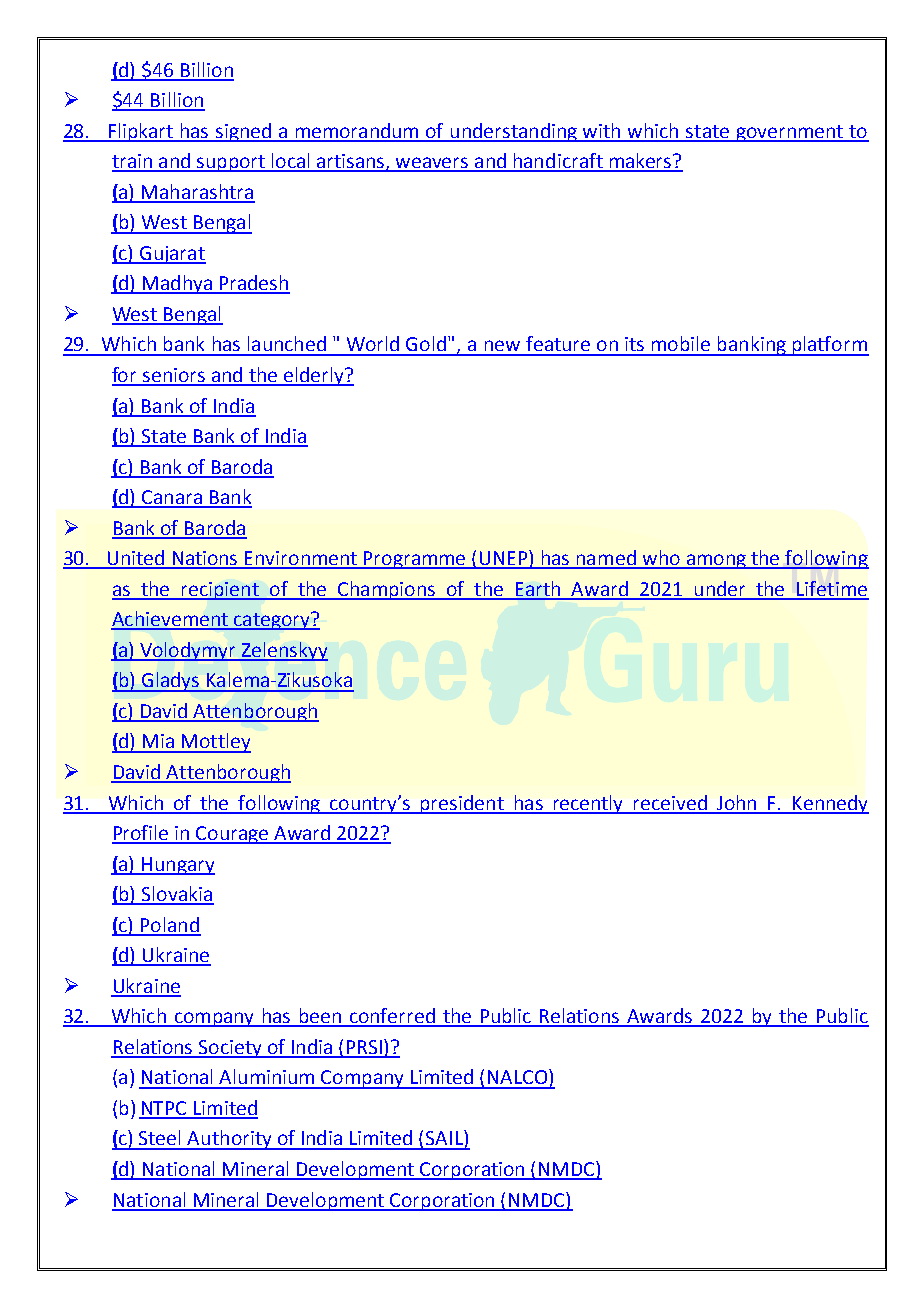  What do you see at coordinates (716, 561) in the page?
I see `among` at bounding box center [716, 561].
